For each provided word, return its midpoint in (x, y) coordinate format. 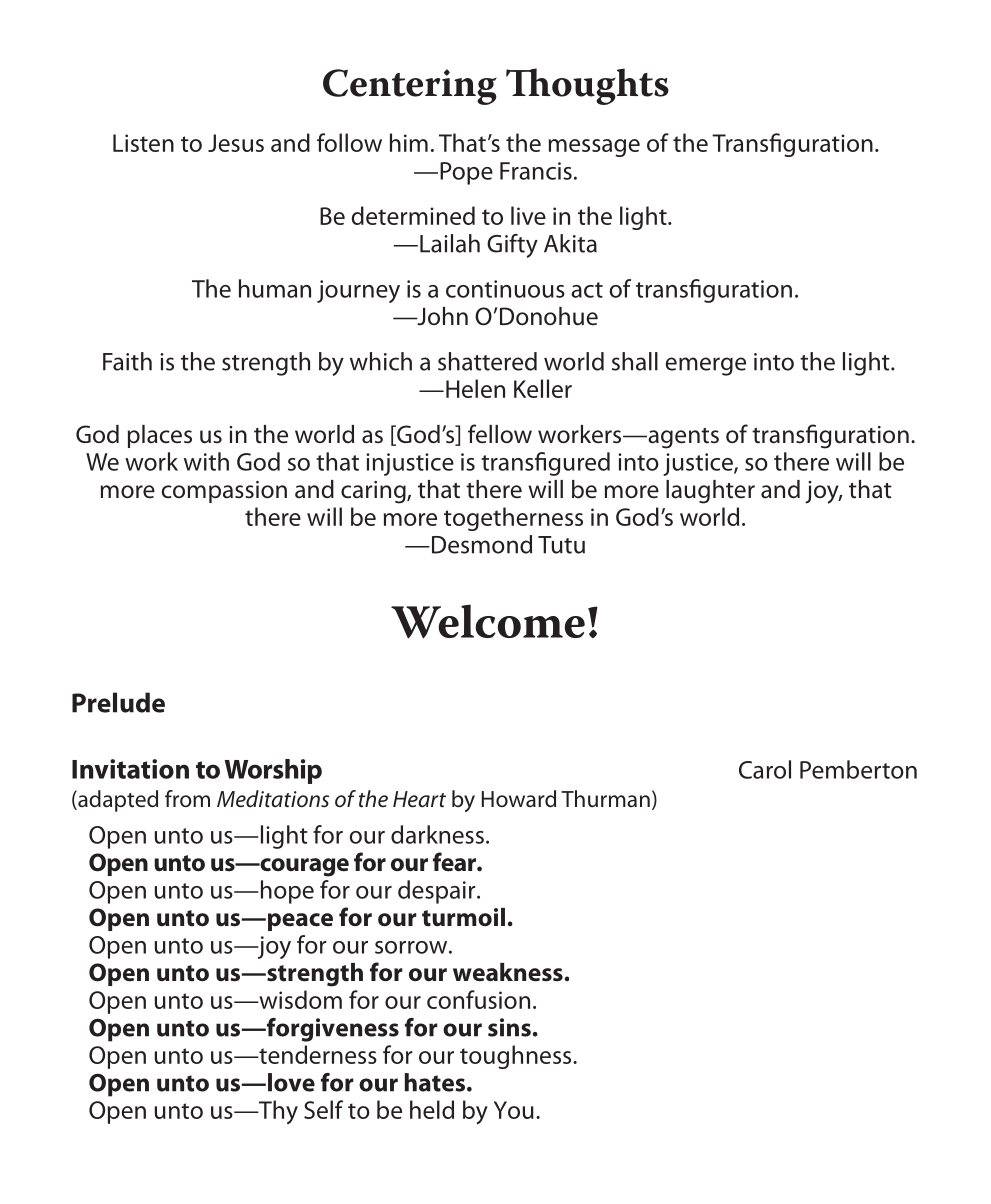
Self (323, 1109)
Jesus (236, 143)
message (594, 148)
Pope (466, 173)
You (514, 1110)
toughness (517, 1057)
